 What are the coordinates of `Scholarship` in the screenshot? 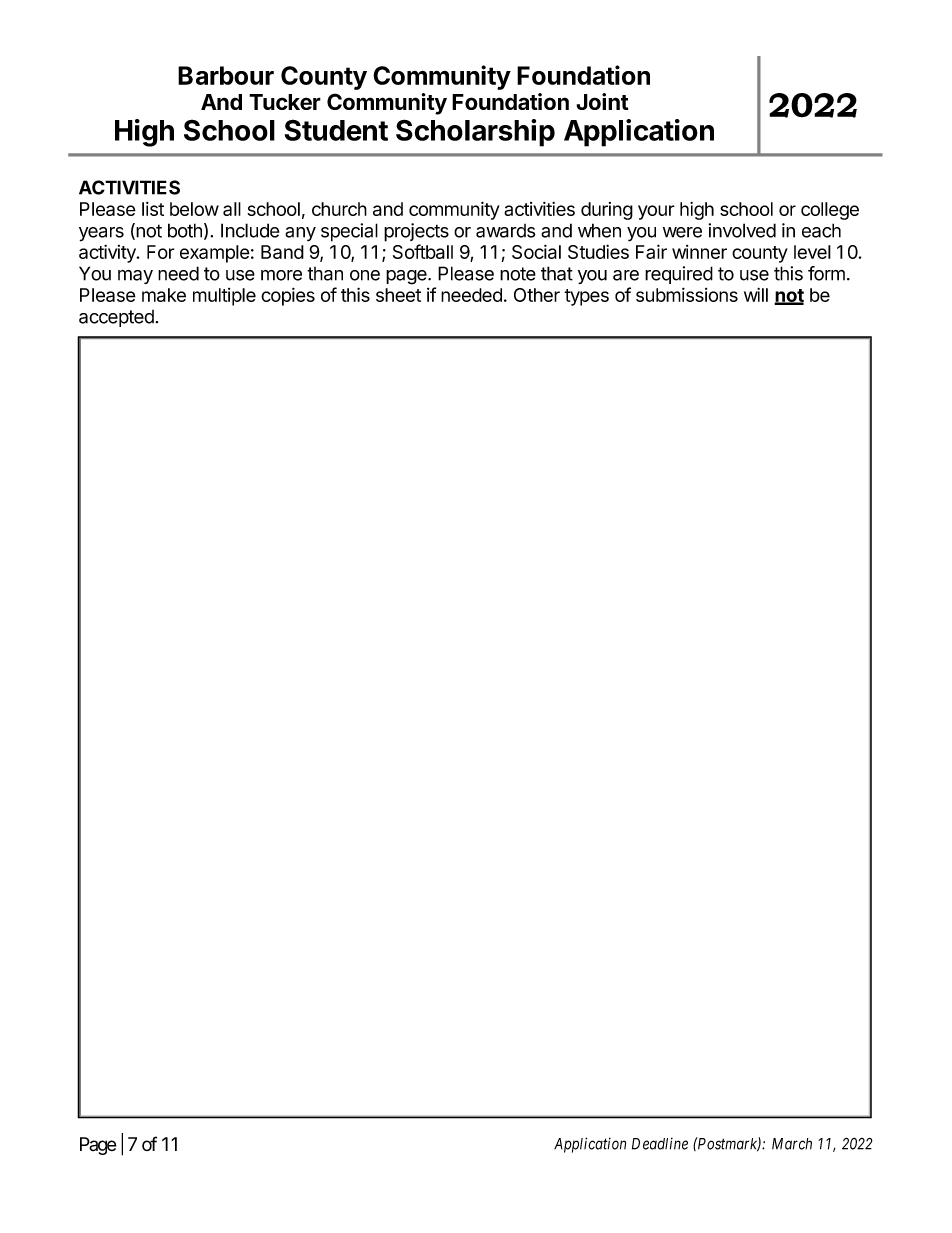 It's located at (475, 133).
